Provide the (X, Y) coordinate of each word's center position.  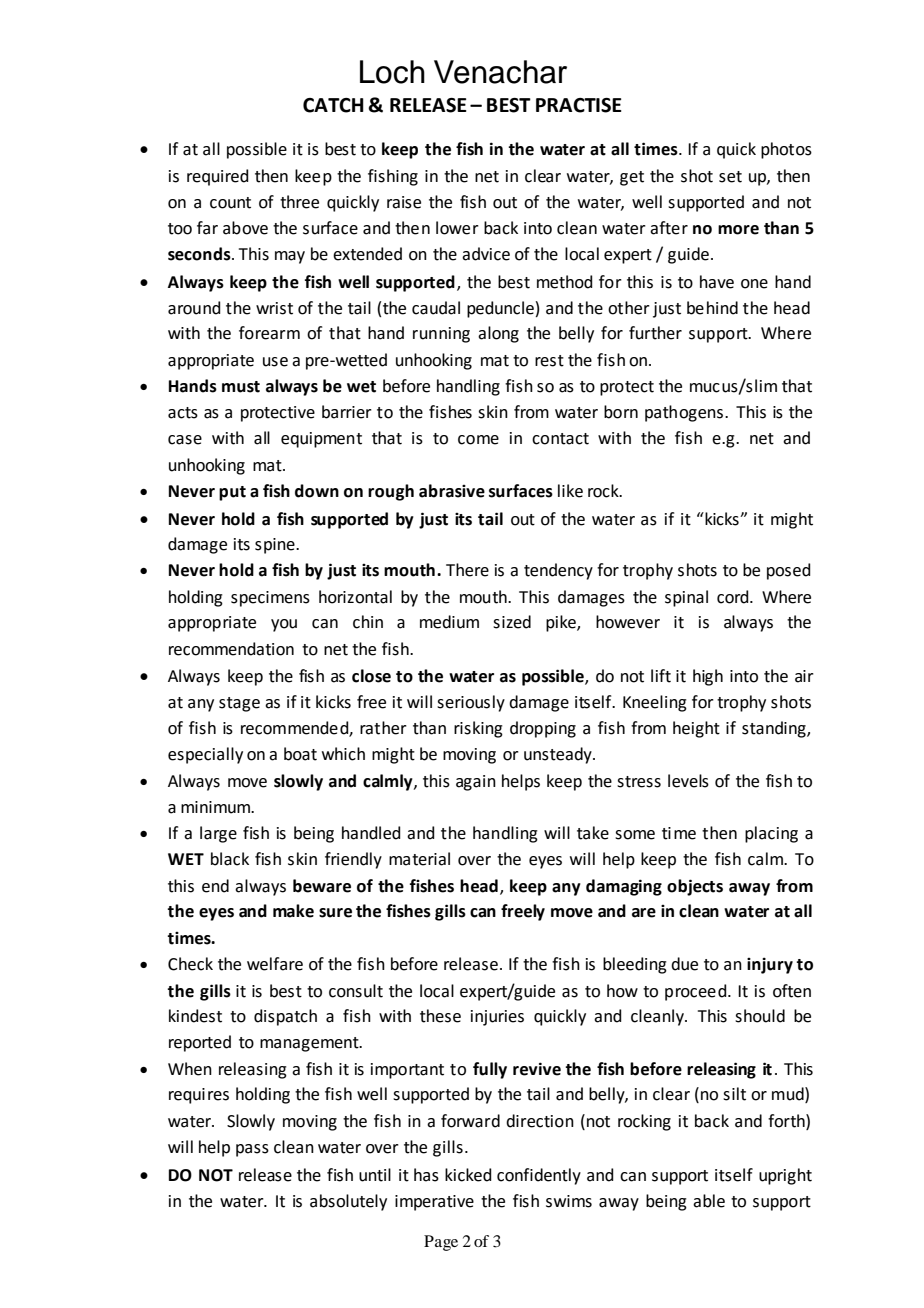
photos (786, 150)
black (230, 859)
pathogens (684, 413)
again (476, 783)
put (232, 493)
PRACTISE (579, 105)
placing (771, 834)
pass (252, 1150)
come (478, 440)
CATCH (333, 105)
